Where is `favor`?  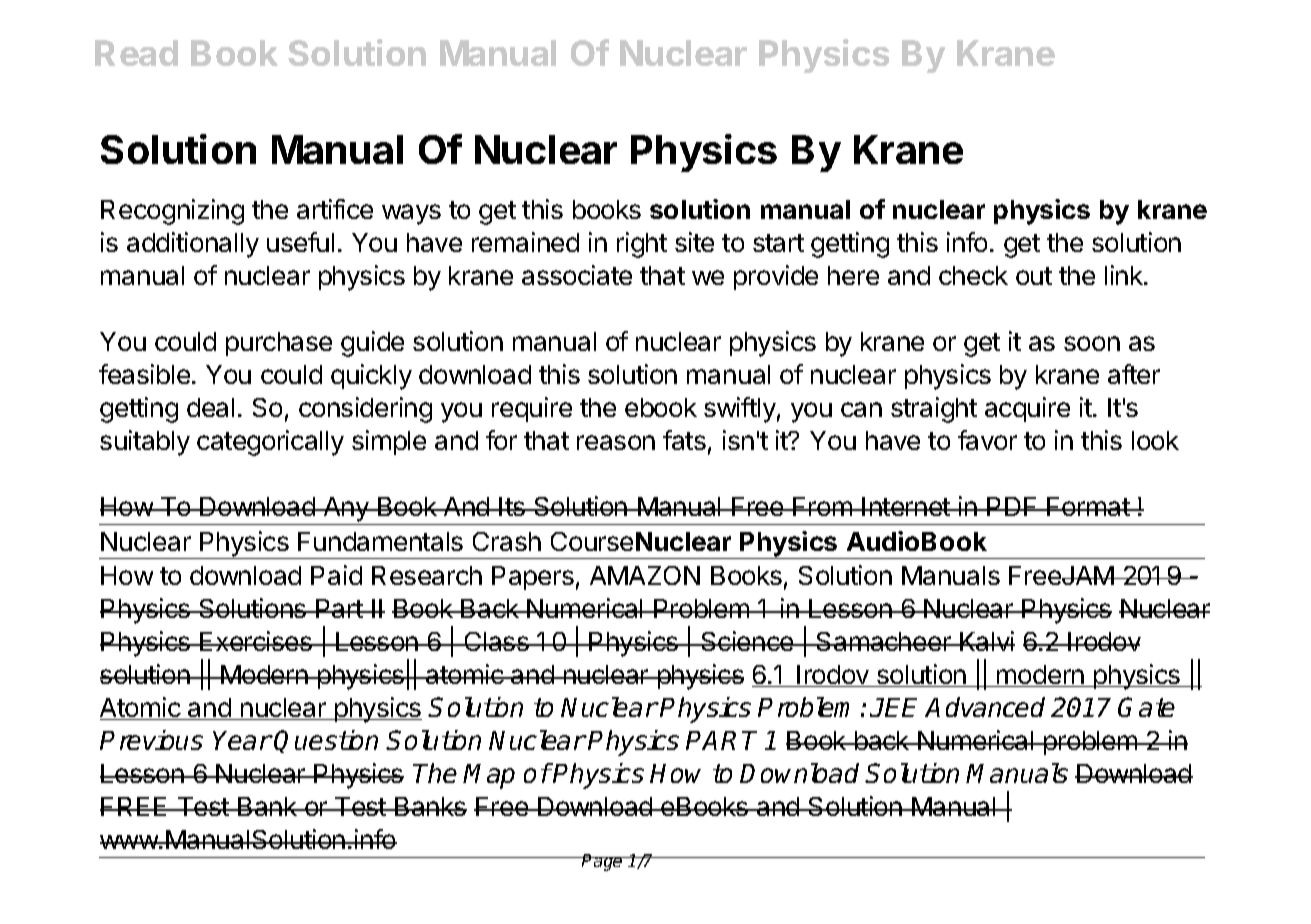 favor is located at coordinates (987, 440).
